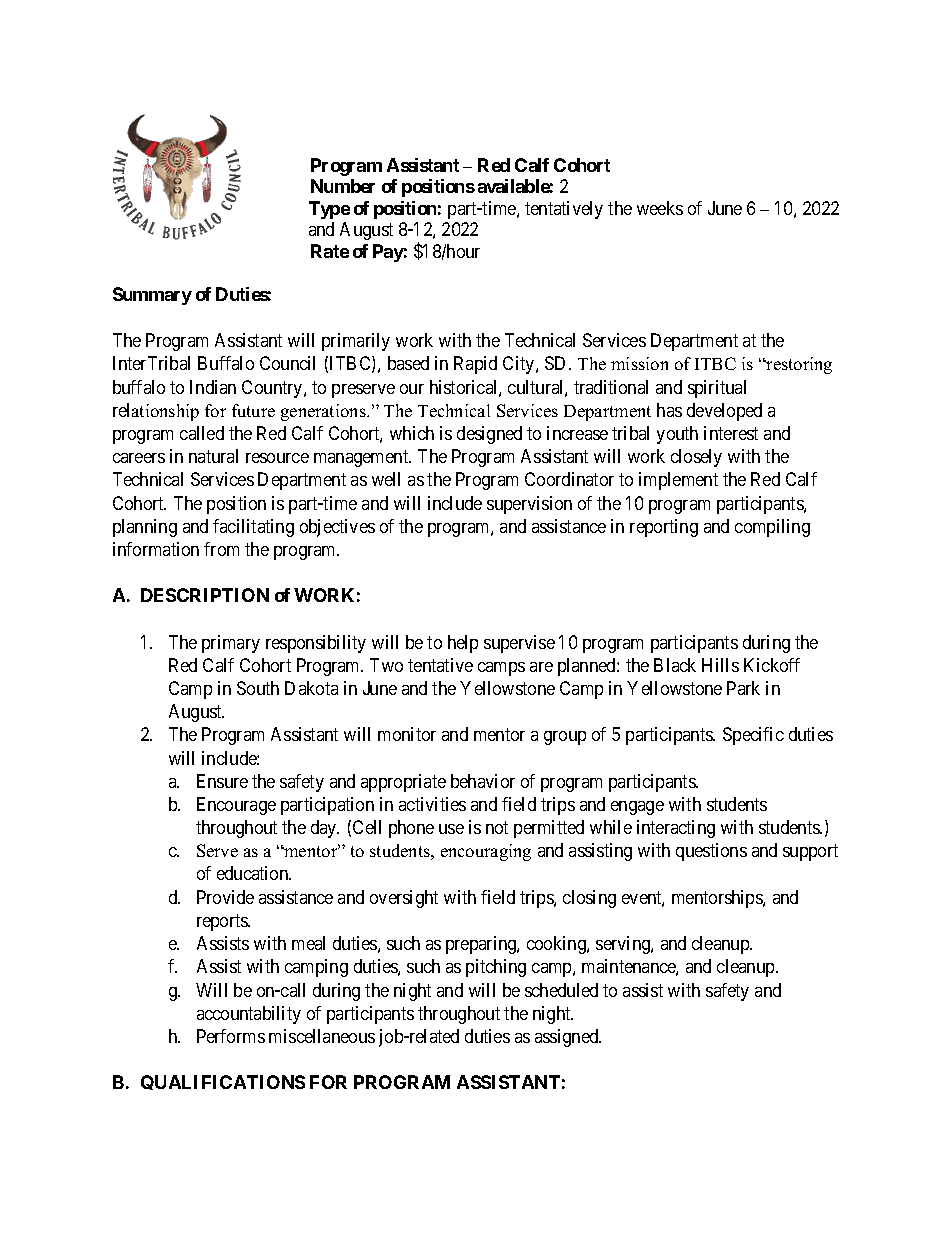  What do you see at coordinates (329, 210) in the screenshot?
I see `Type` at bounding box center [329, 210].
